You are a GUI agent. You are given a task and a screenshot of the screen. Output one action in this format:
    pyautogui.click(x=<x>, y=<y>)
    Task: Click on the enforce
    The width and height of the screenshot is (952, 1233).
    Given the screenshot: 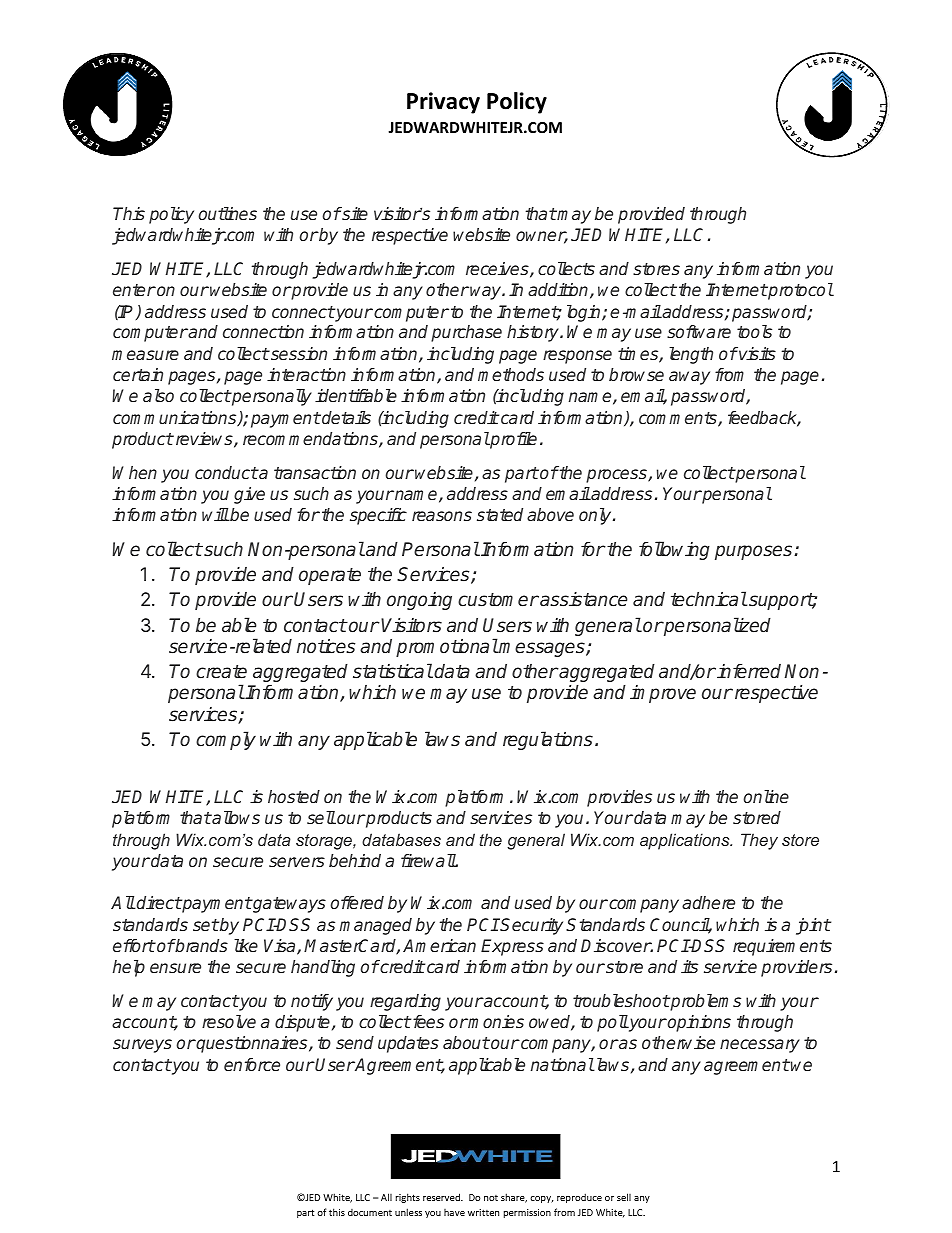 What is the action you would take?
    pyautogui.click(x=252, y=1064)
